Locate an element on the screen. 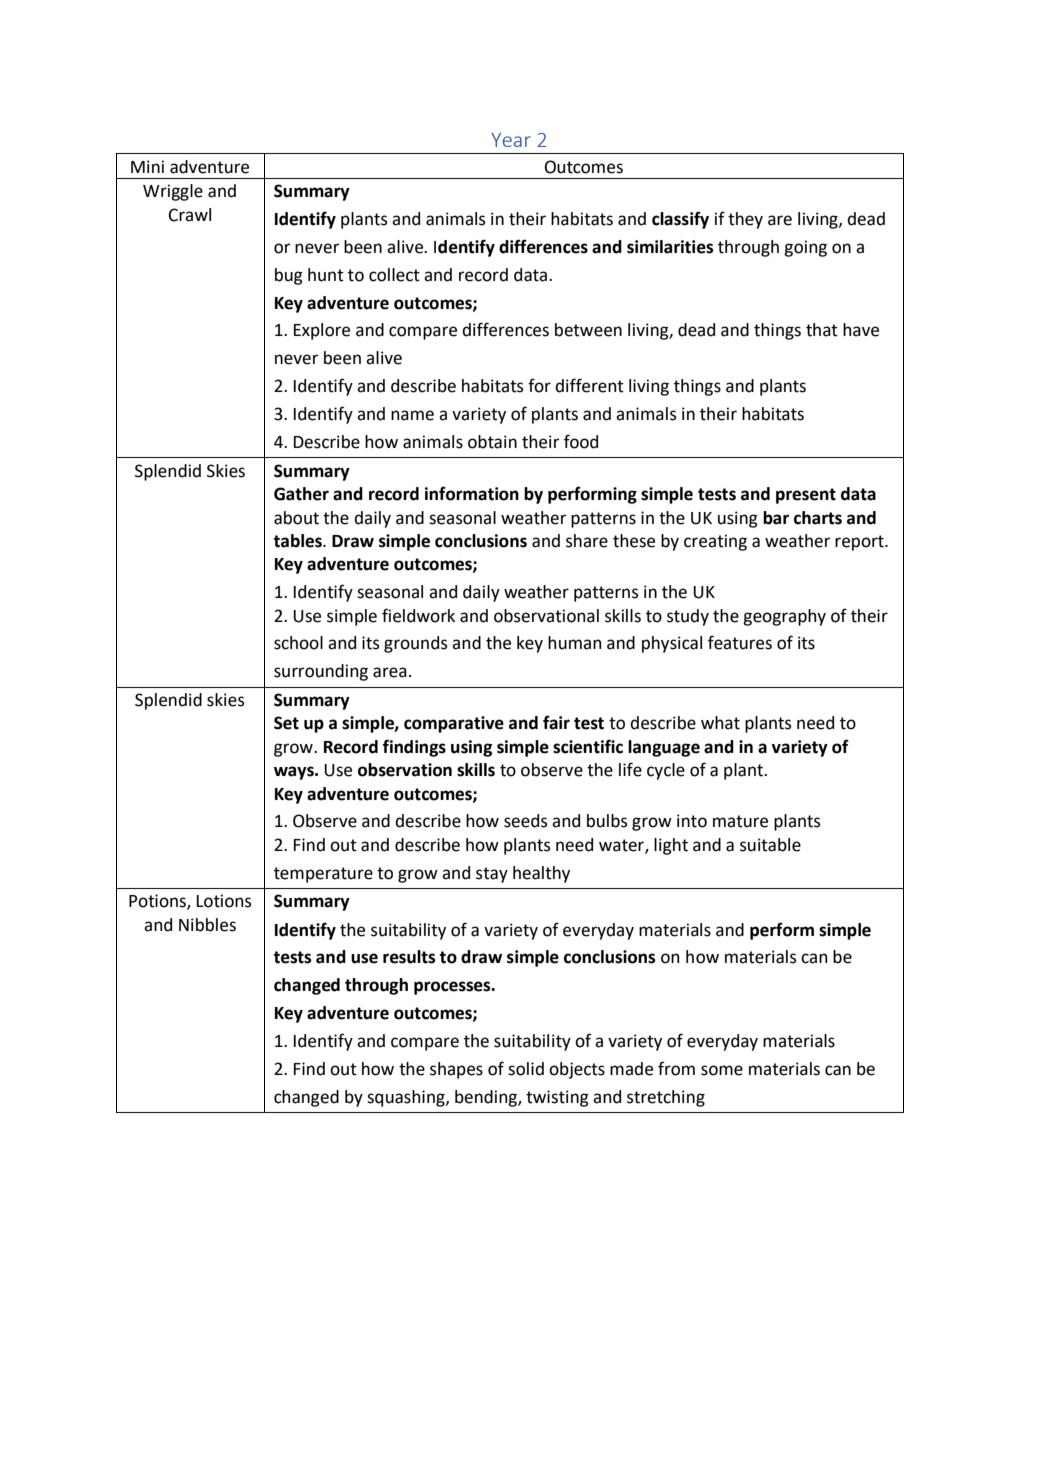 The width and height of the screenshot is (1039, 1470). geography is located at coordinates (784, 617).
